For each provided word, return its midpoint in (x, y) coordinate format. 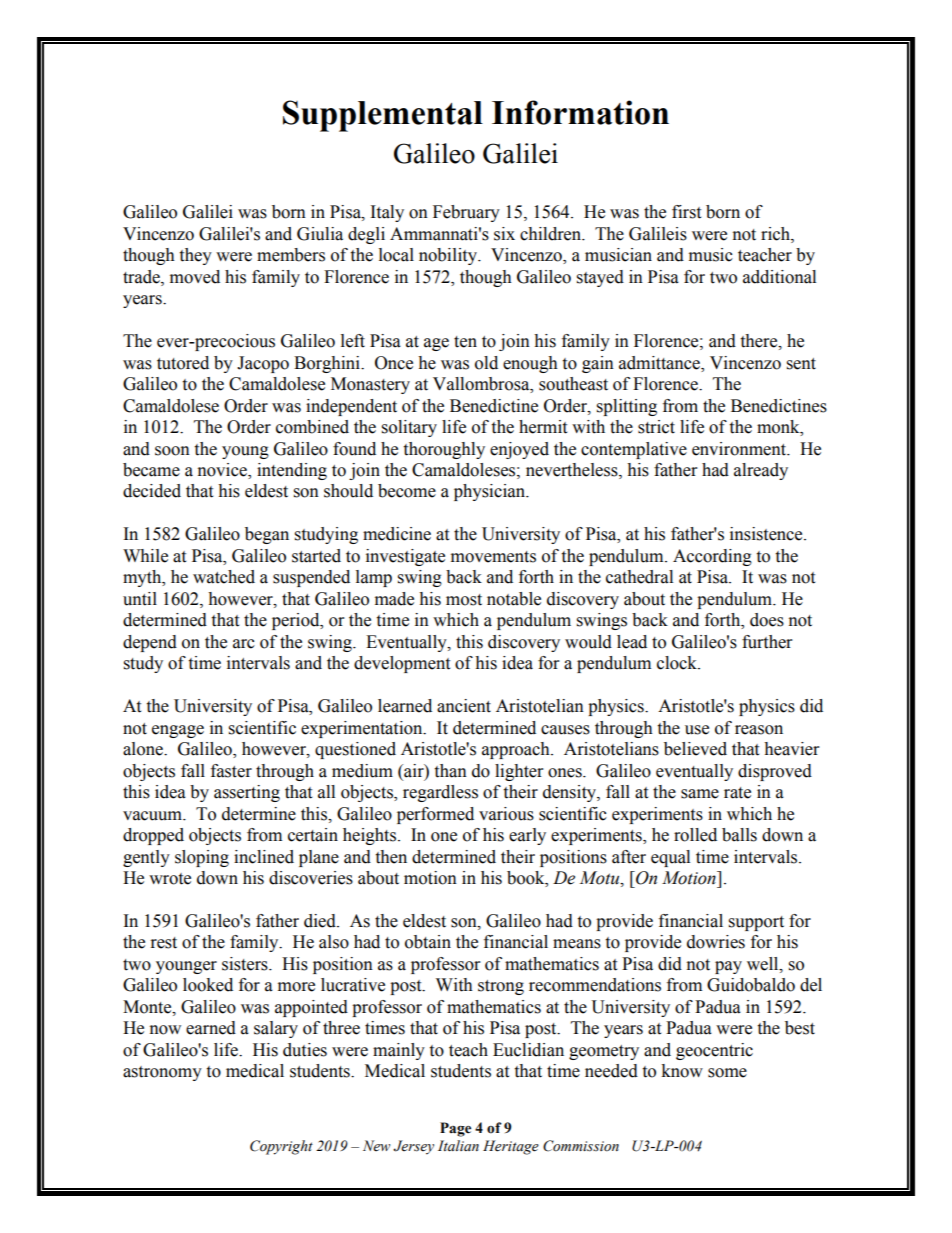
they (195, 256)
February (466, 213)
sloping (202, 858)
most (464, 600)
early (527, 836)
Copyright (281, 1147)
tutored (183, 363)
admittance (660, 363)
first (686, 212)
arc (244, 644)
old (486, 363)
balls (739, 835)
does (767, 620)
